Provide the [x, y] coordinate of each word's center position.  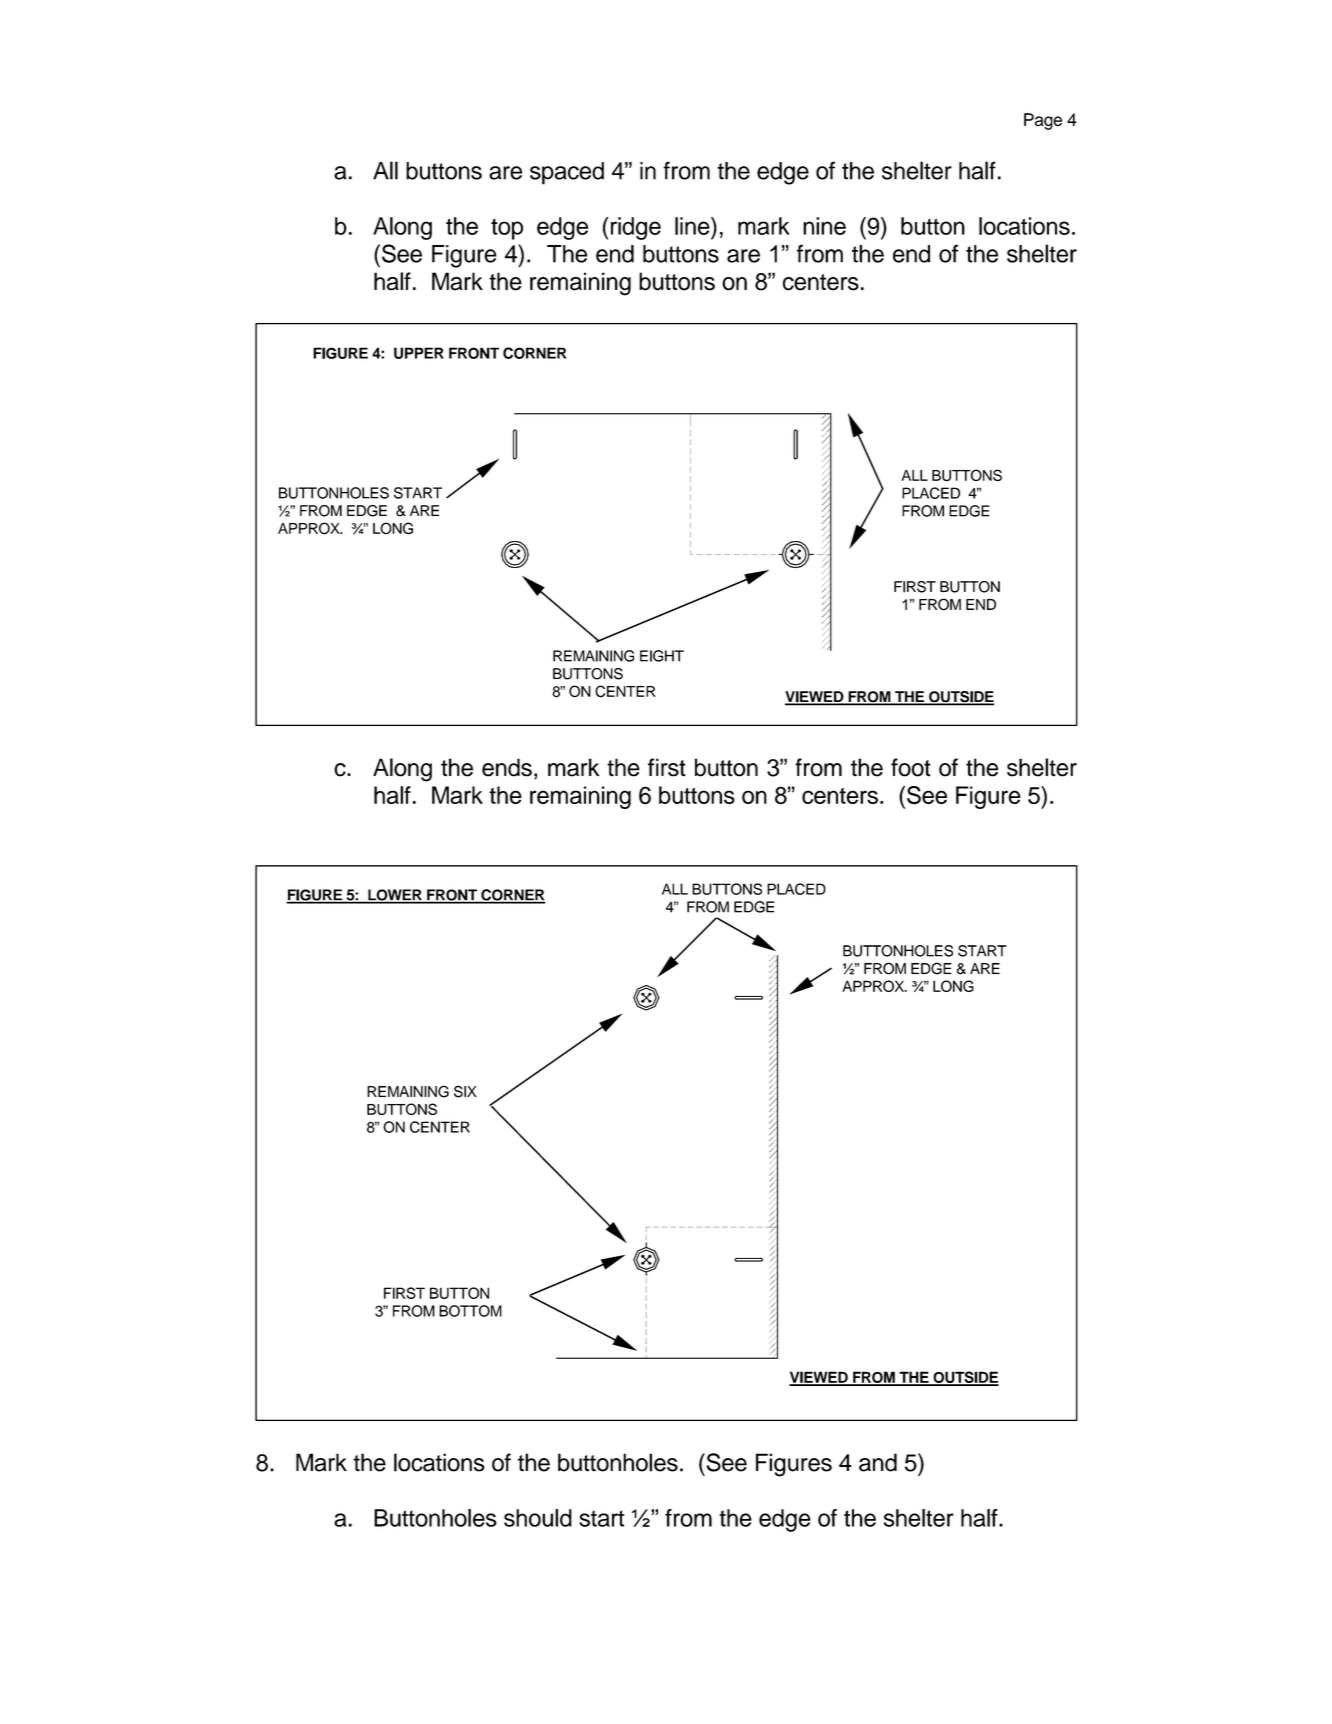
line [693, 226]
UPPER [419, 353]
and [878, 1462]
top [507, 229]
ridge [636, 228]
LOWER [395, 896]
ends [507, 767]
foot [911, 767]
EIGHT [662, 656]
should [538, 1518]
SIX [465, 1091]
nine [824, 226]
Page [1043, 121]
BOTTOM [470, 1311]
